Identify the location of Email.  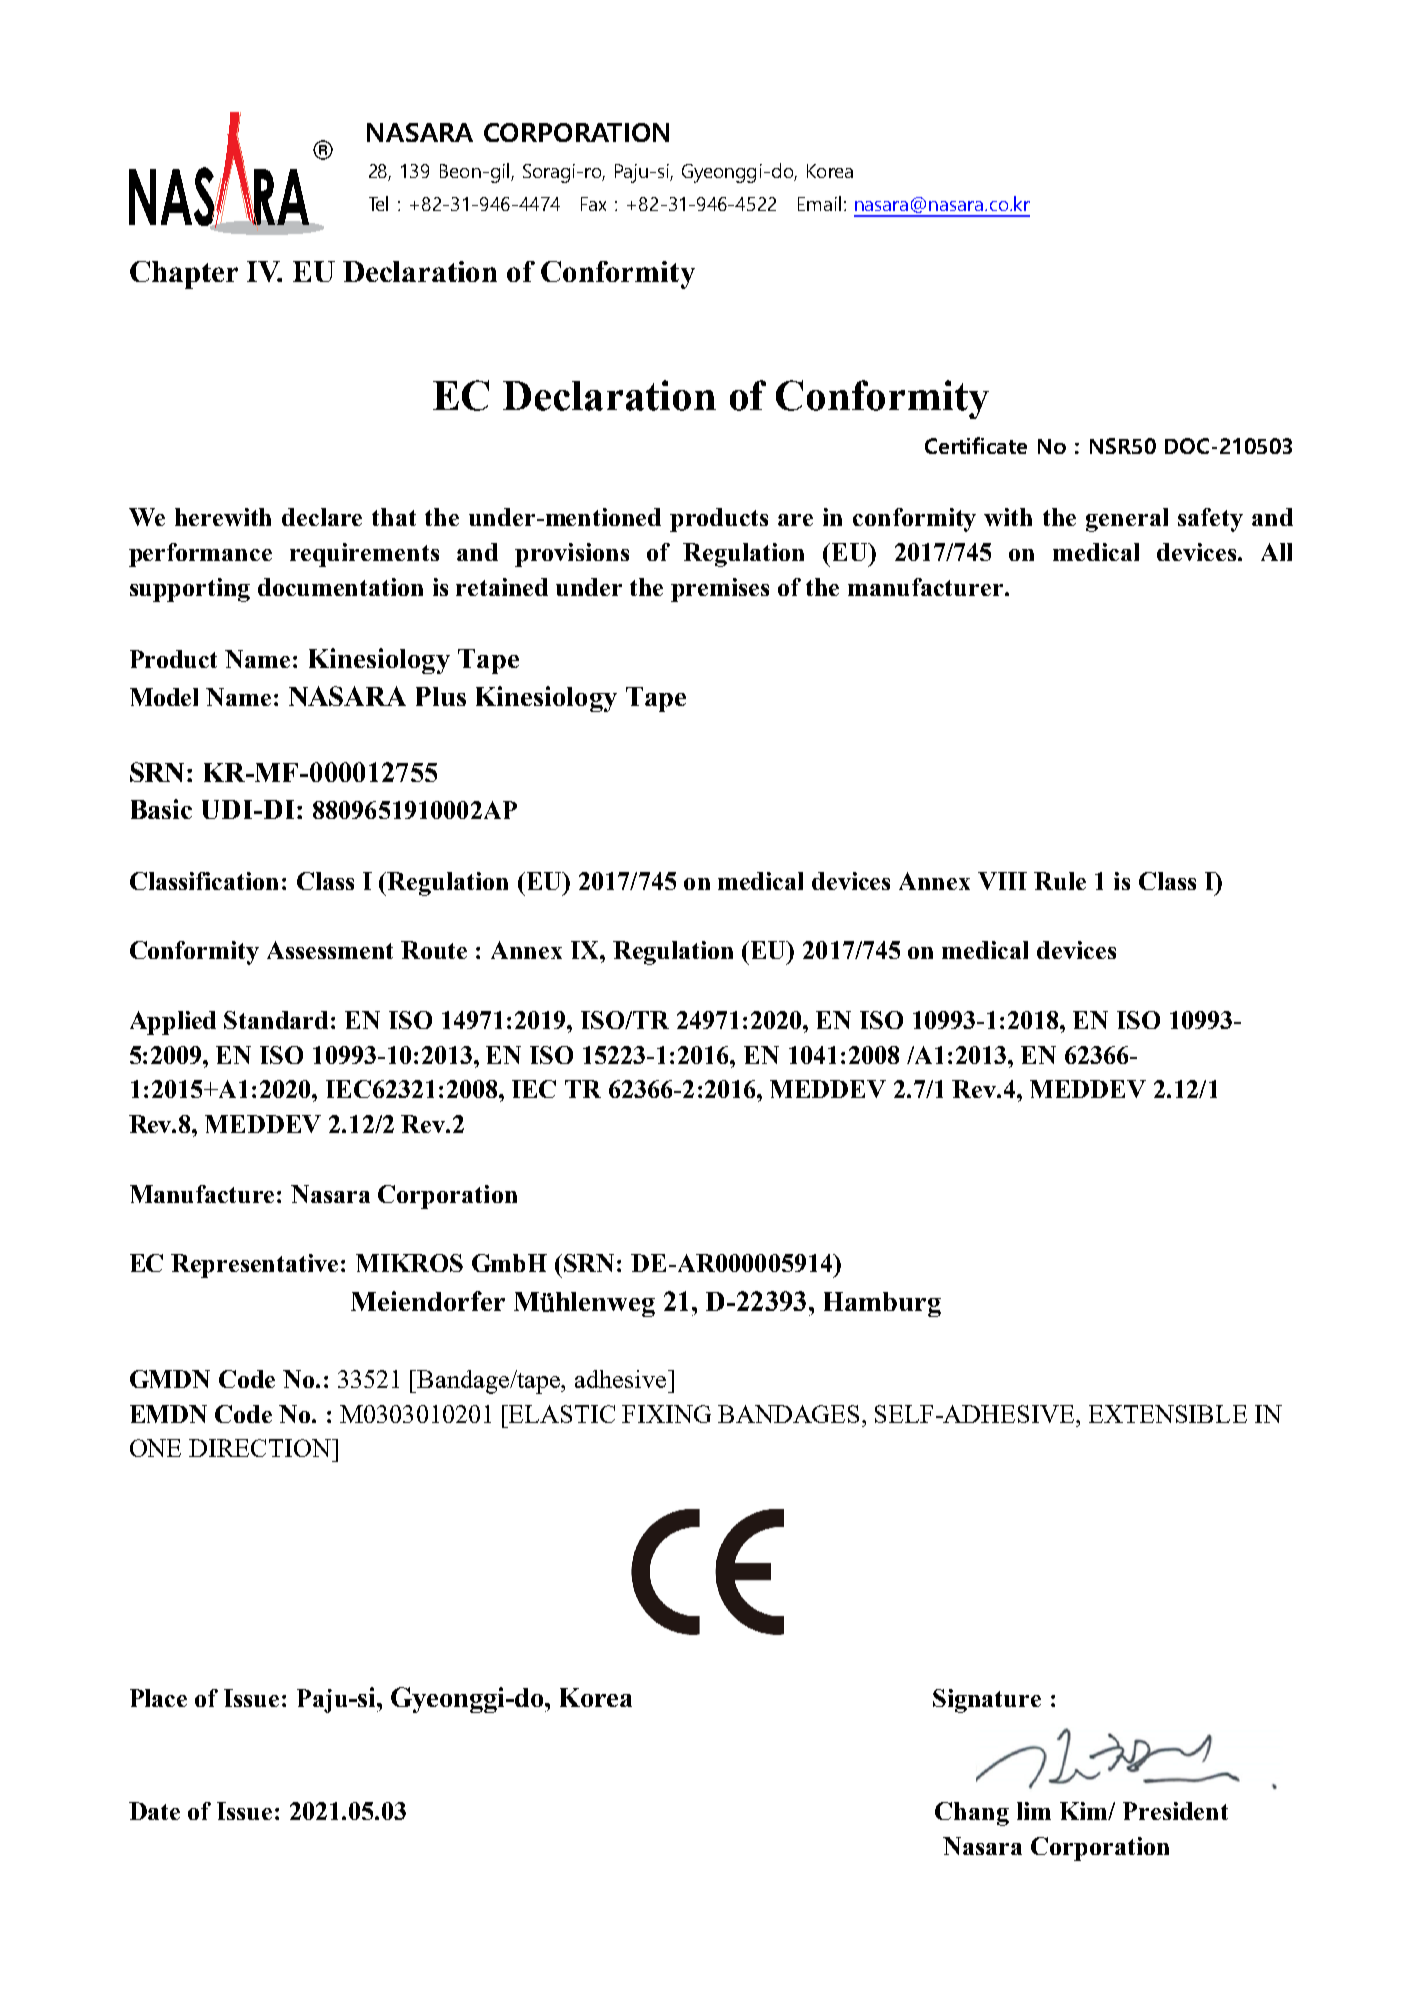
(819, 203).
